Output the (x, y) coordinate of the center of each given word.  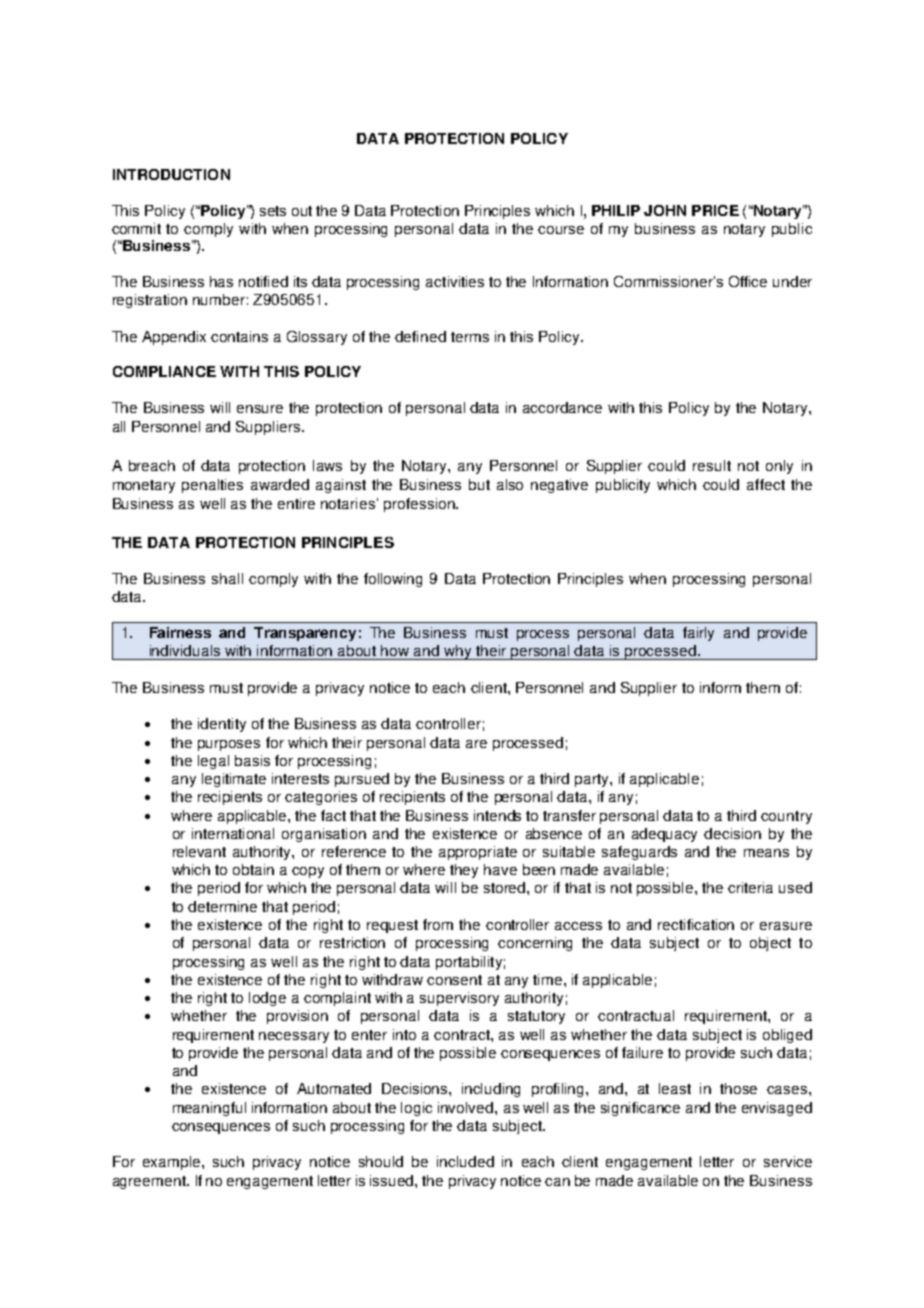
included (465, 1161)
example (173, 1163)
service (788, 1161)
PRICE (715, 210)
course (561, 230)
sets (273, 211)
